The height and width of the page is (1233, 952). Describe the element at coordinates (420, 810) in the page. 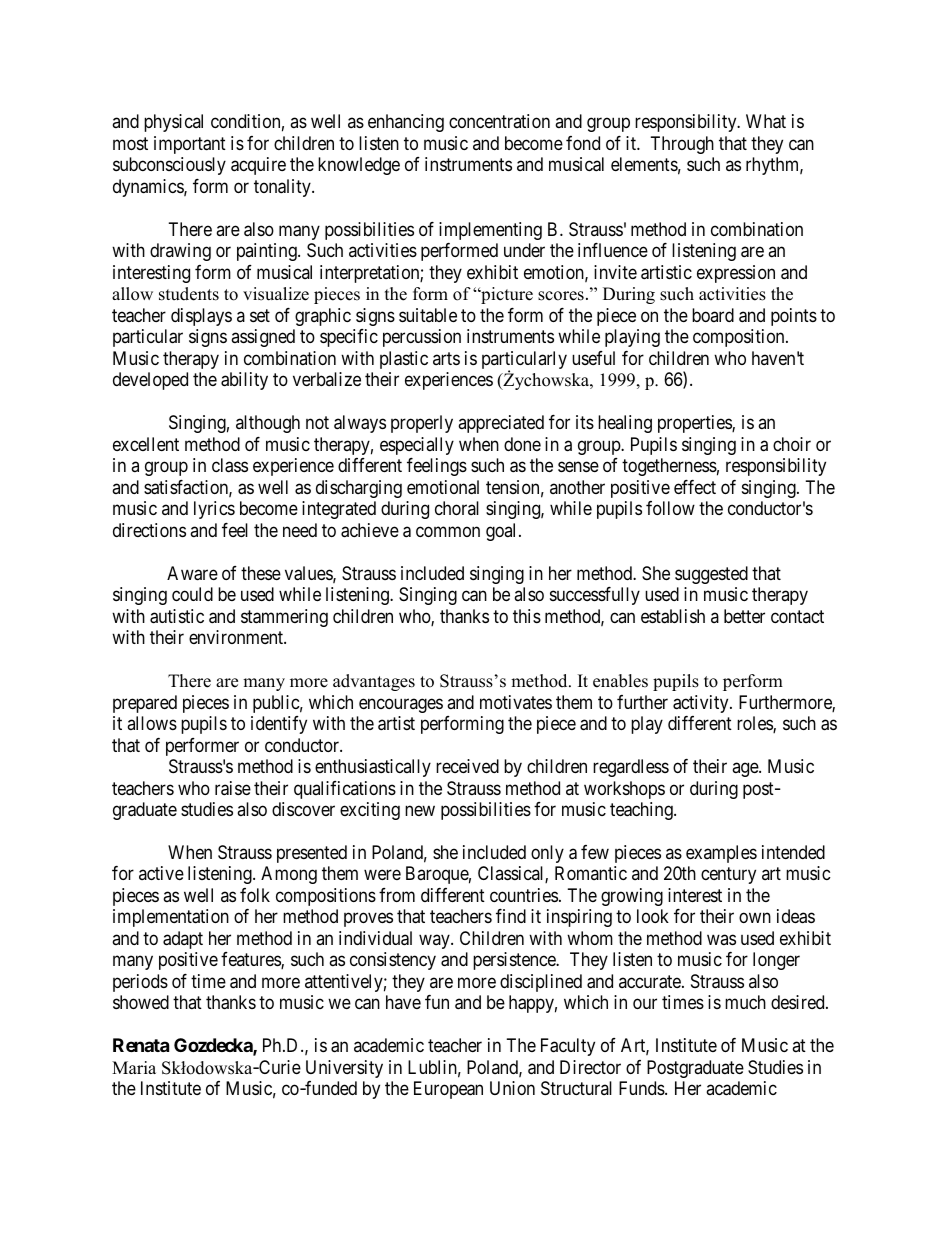

I see `new` at that location.
